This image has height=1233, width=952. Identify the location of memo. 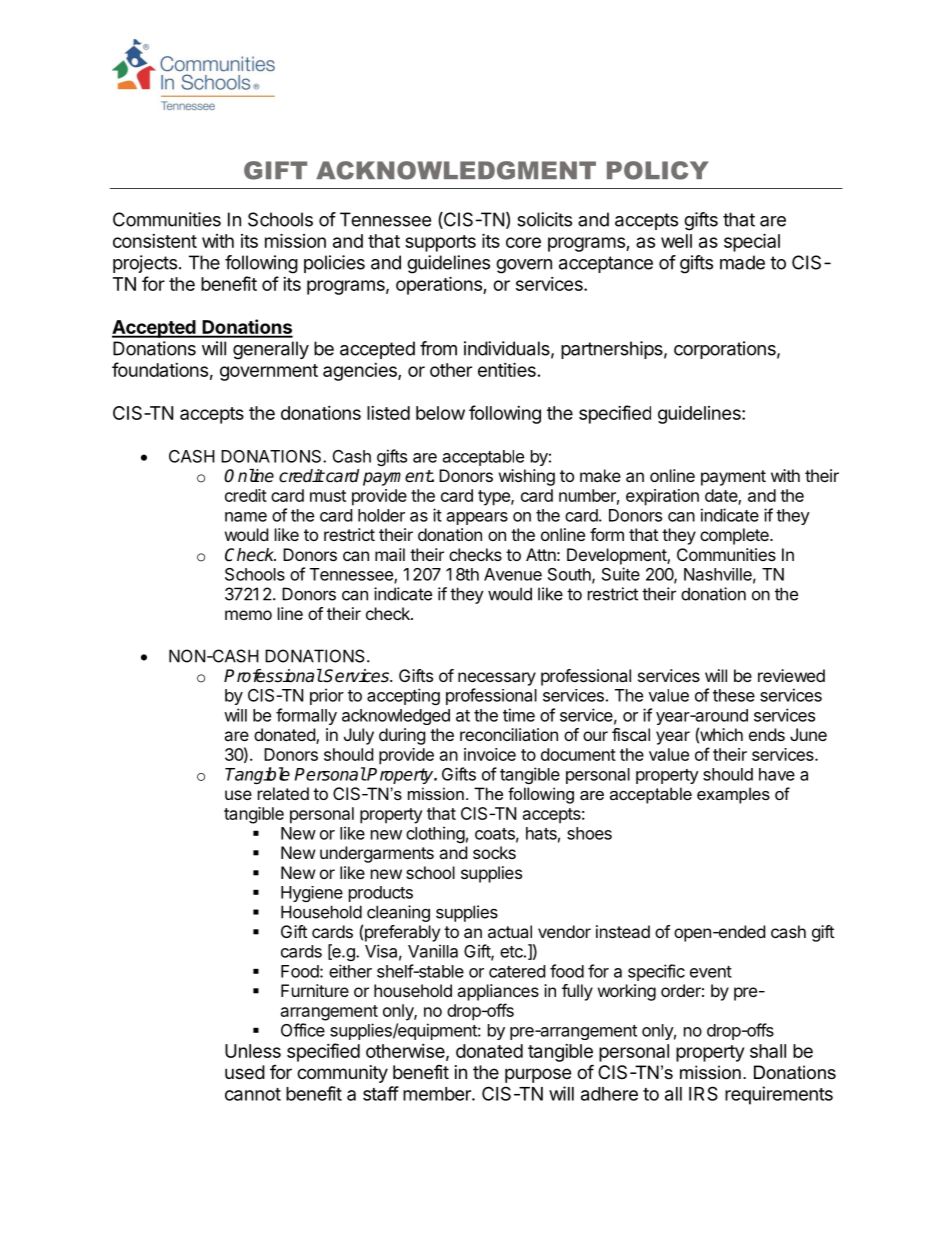
(248, 615).
